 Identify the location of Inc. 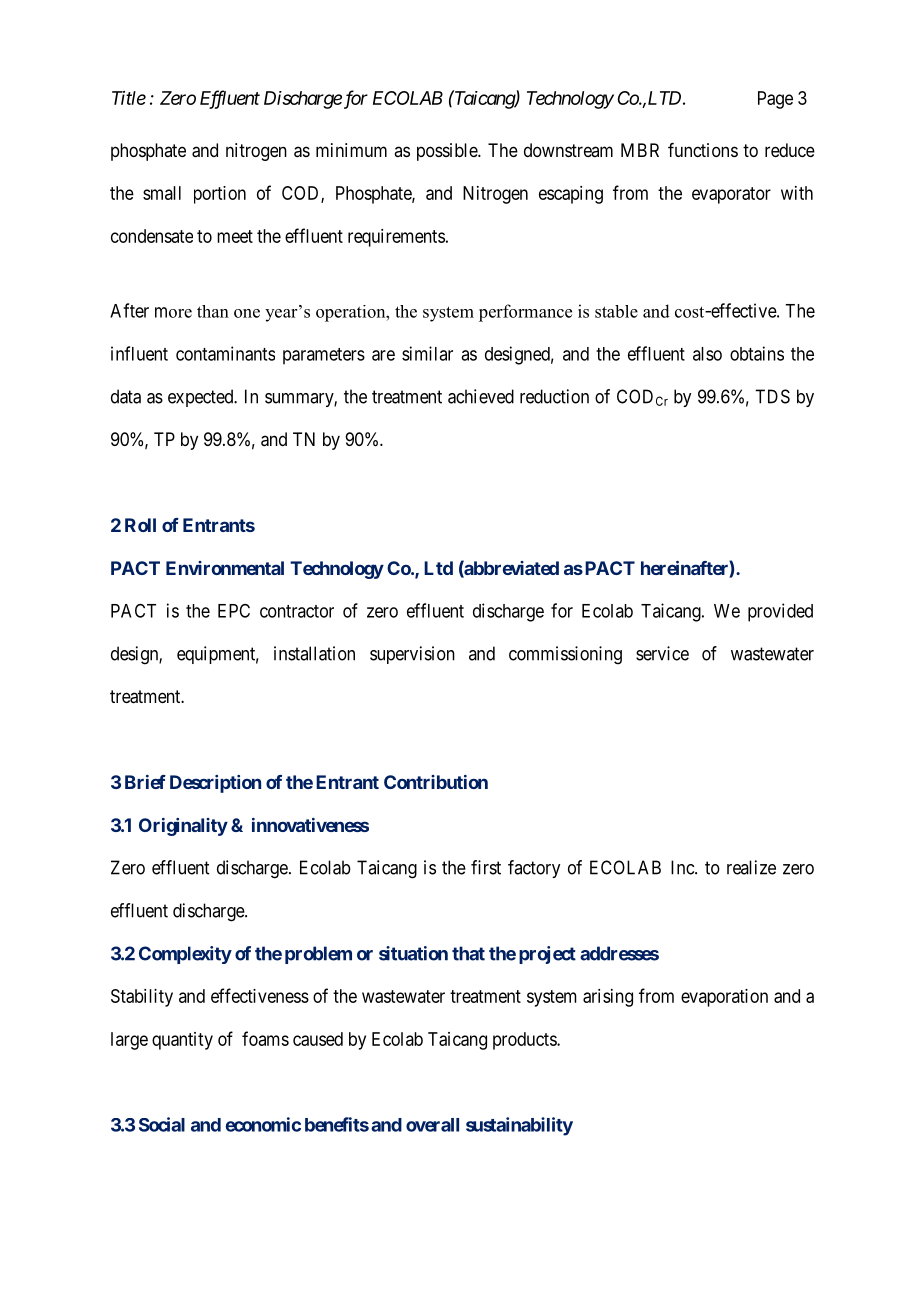
(683, 867).
